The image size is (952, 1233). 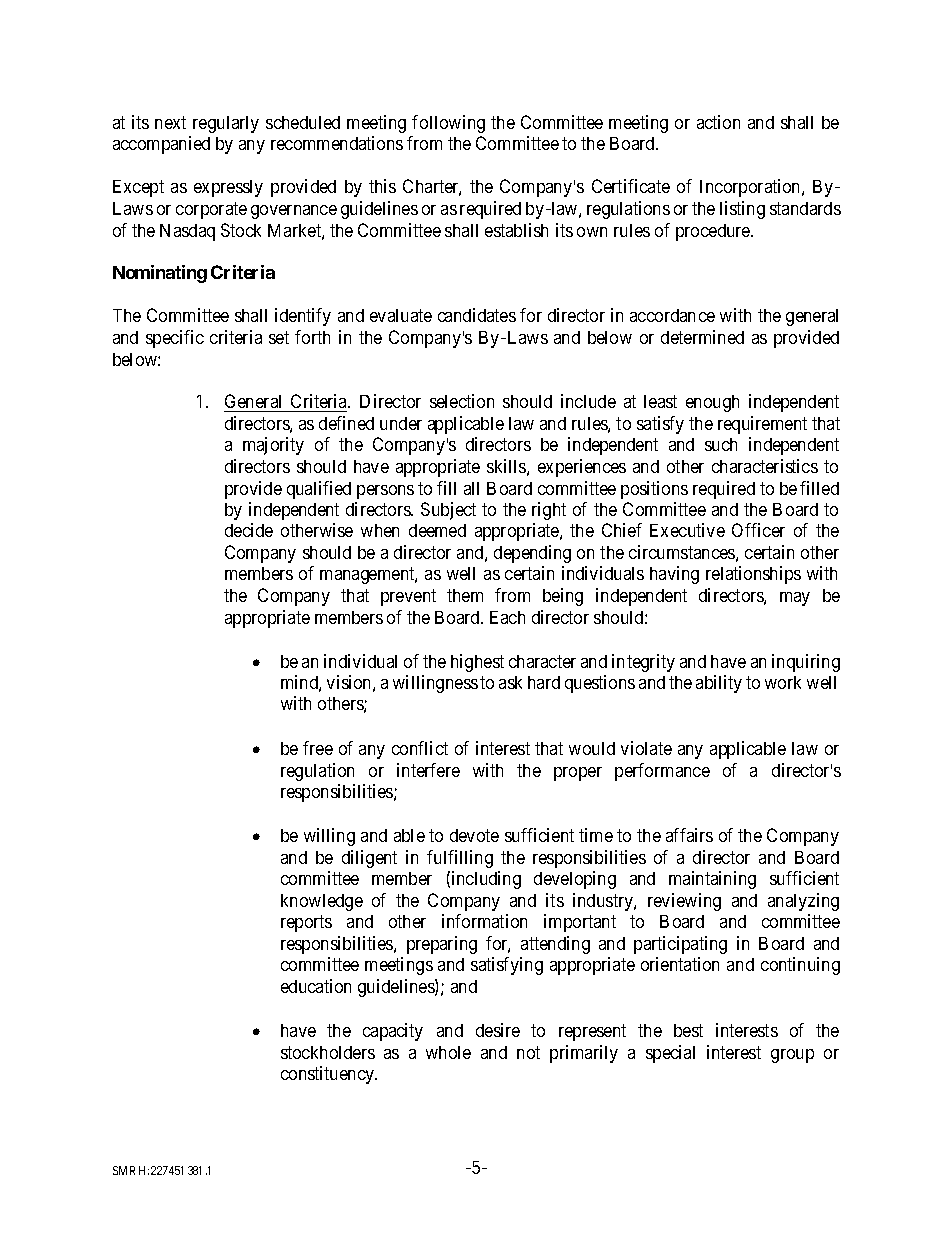 What do you see at coordinates (448, 124) in the document?
I see `following` at bounding box center [448, 124].
